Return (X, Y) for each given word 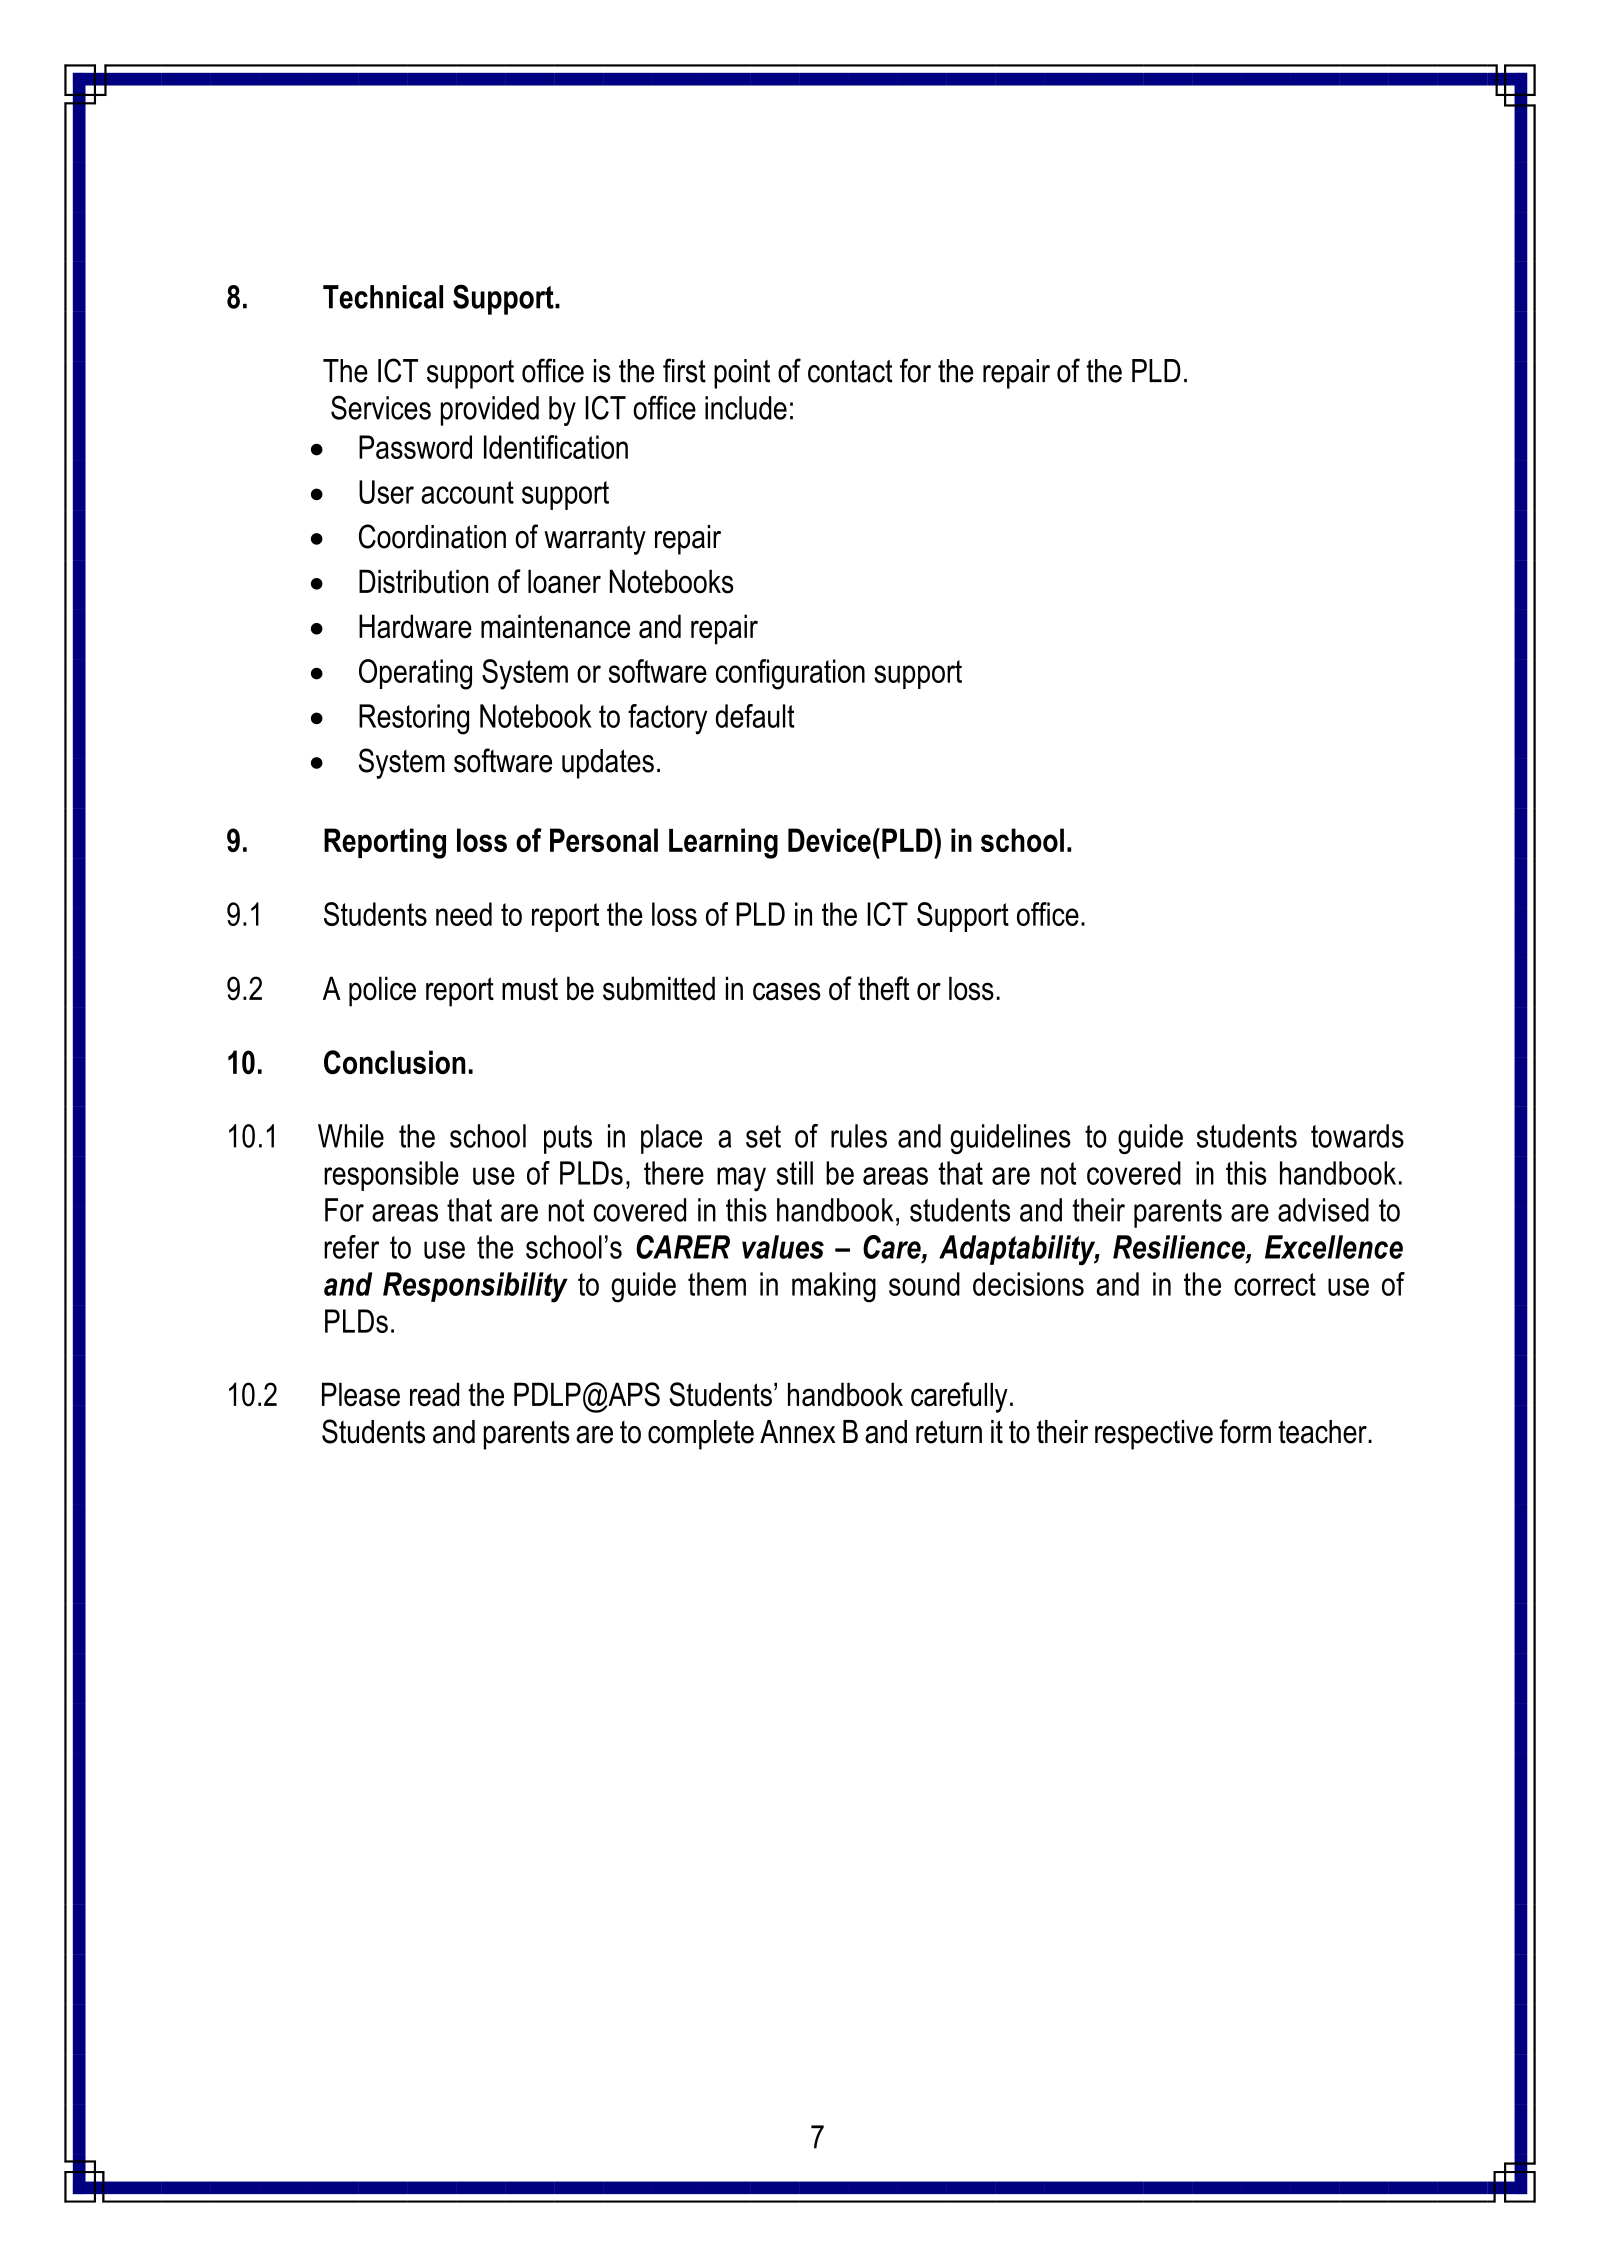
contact (850, 371)
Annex (797, 1432)
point (742, 374)
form (1245, 1431)
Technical (383, 297)
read (434, 1394)
